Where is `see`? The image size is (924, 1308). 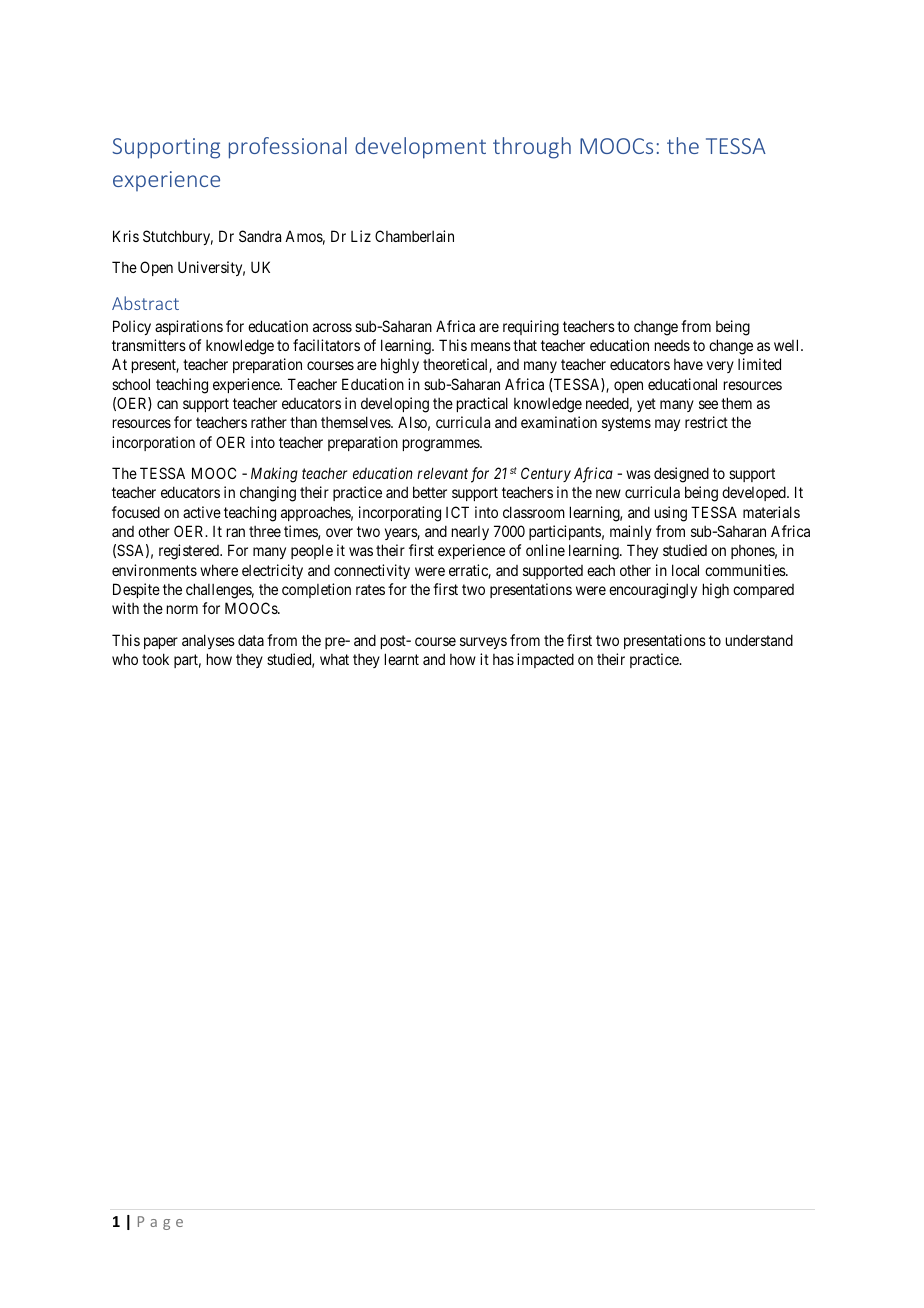 see is located at coordinates (708, 404).
